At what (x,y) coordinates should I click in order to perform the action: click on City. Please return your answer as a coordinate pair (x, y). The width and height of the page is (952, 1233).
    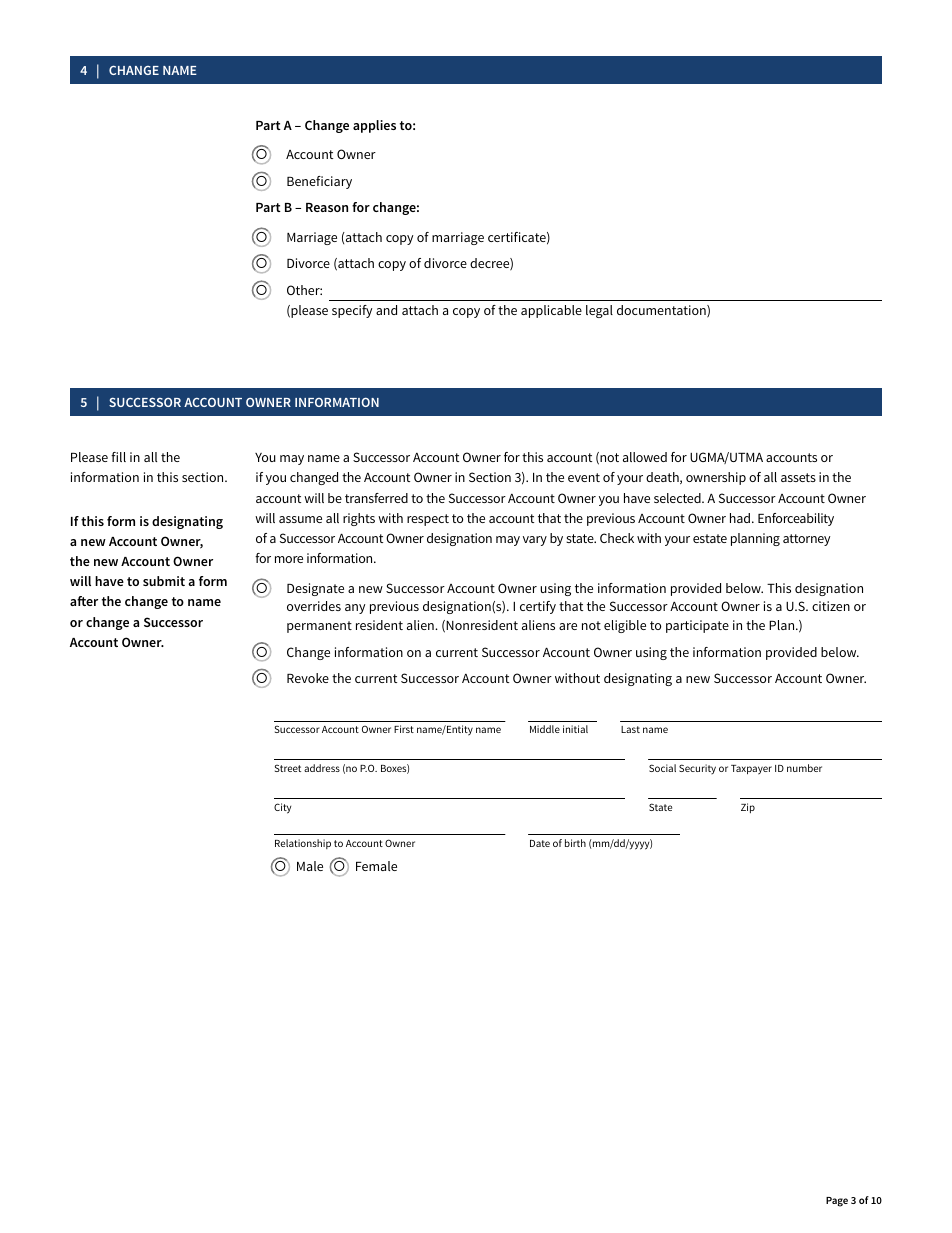
    Looking at the image, I should click on (282, 808).
